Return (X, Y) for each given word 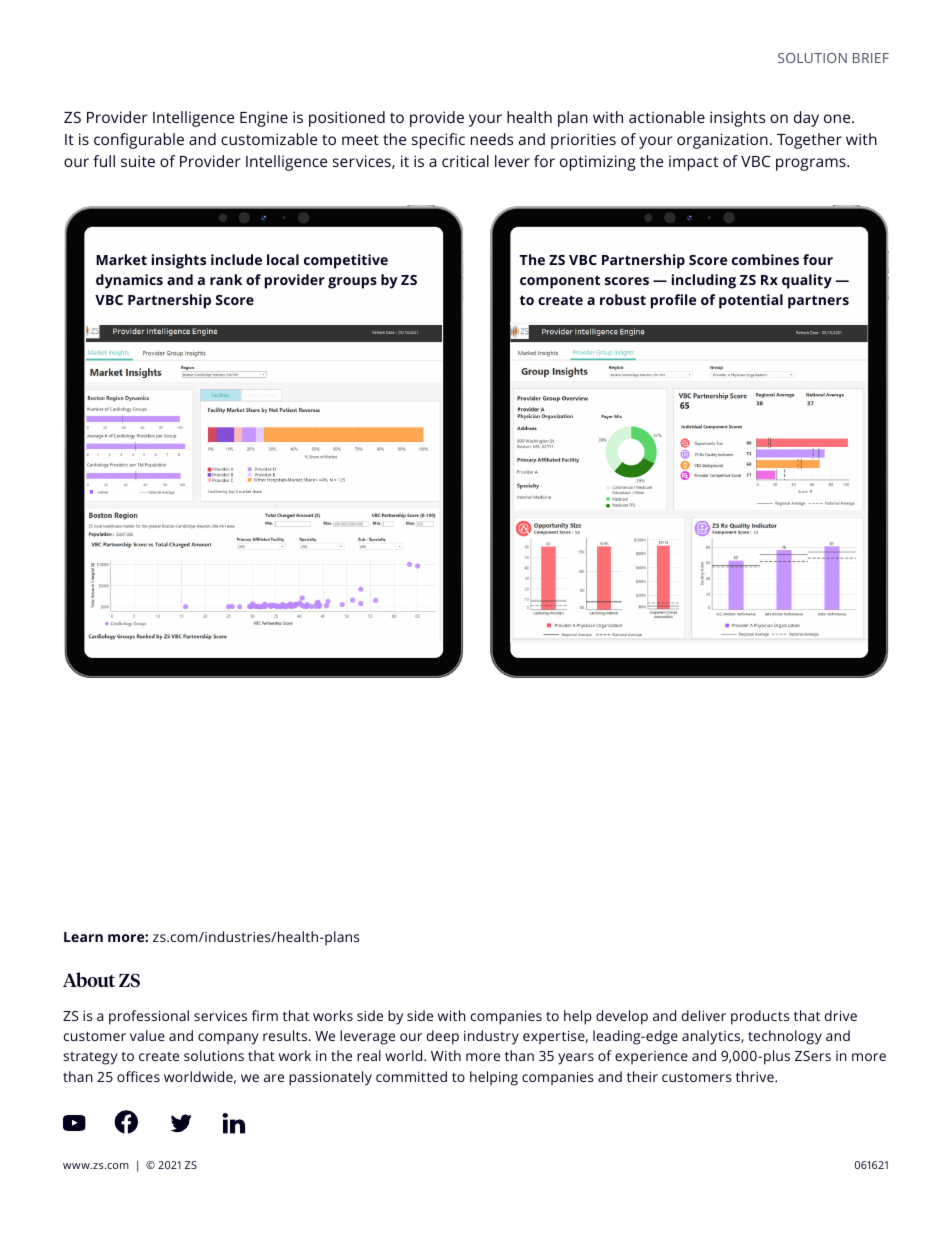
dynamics (129, 281)
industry (491, 1037)
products (760, 1017)
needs (492, 139)
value (147, 1035)
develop (622, 1017)
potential (751, 301)
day (806, 119)
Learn (83, 937)
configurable (139, 141)
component (560, 282)
